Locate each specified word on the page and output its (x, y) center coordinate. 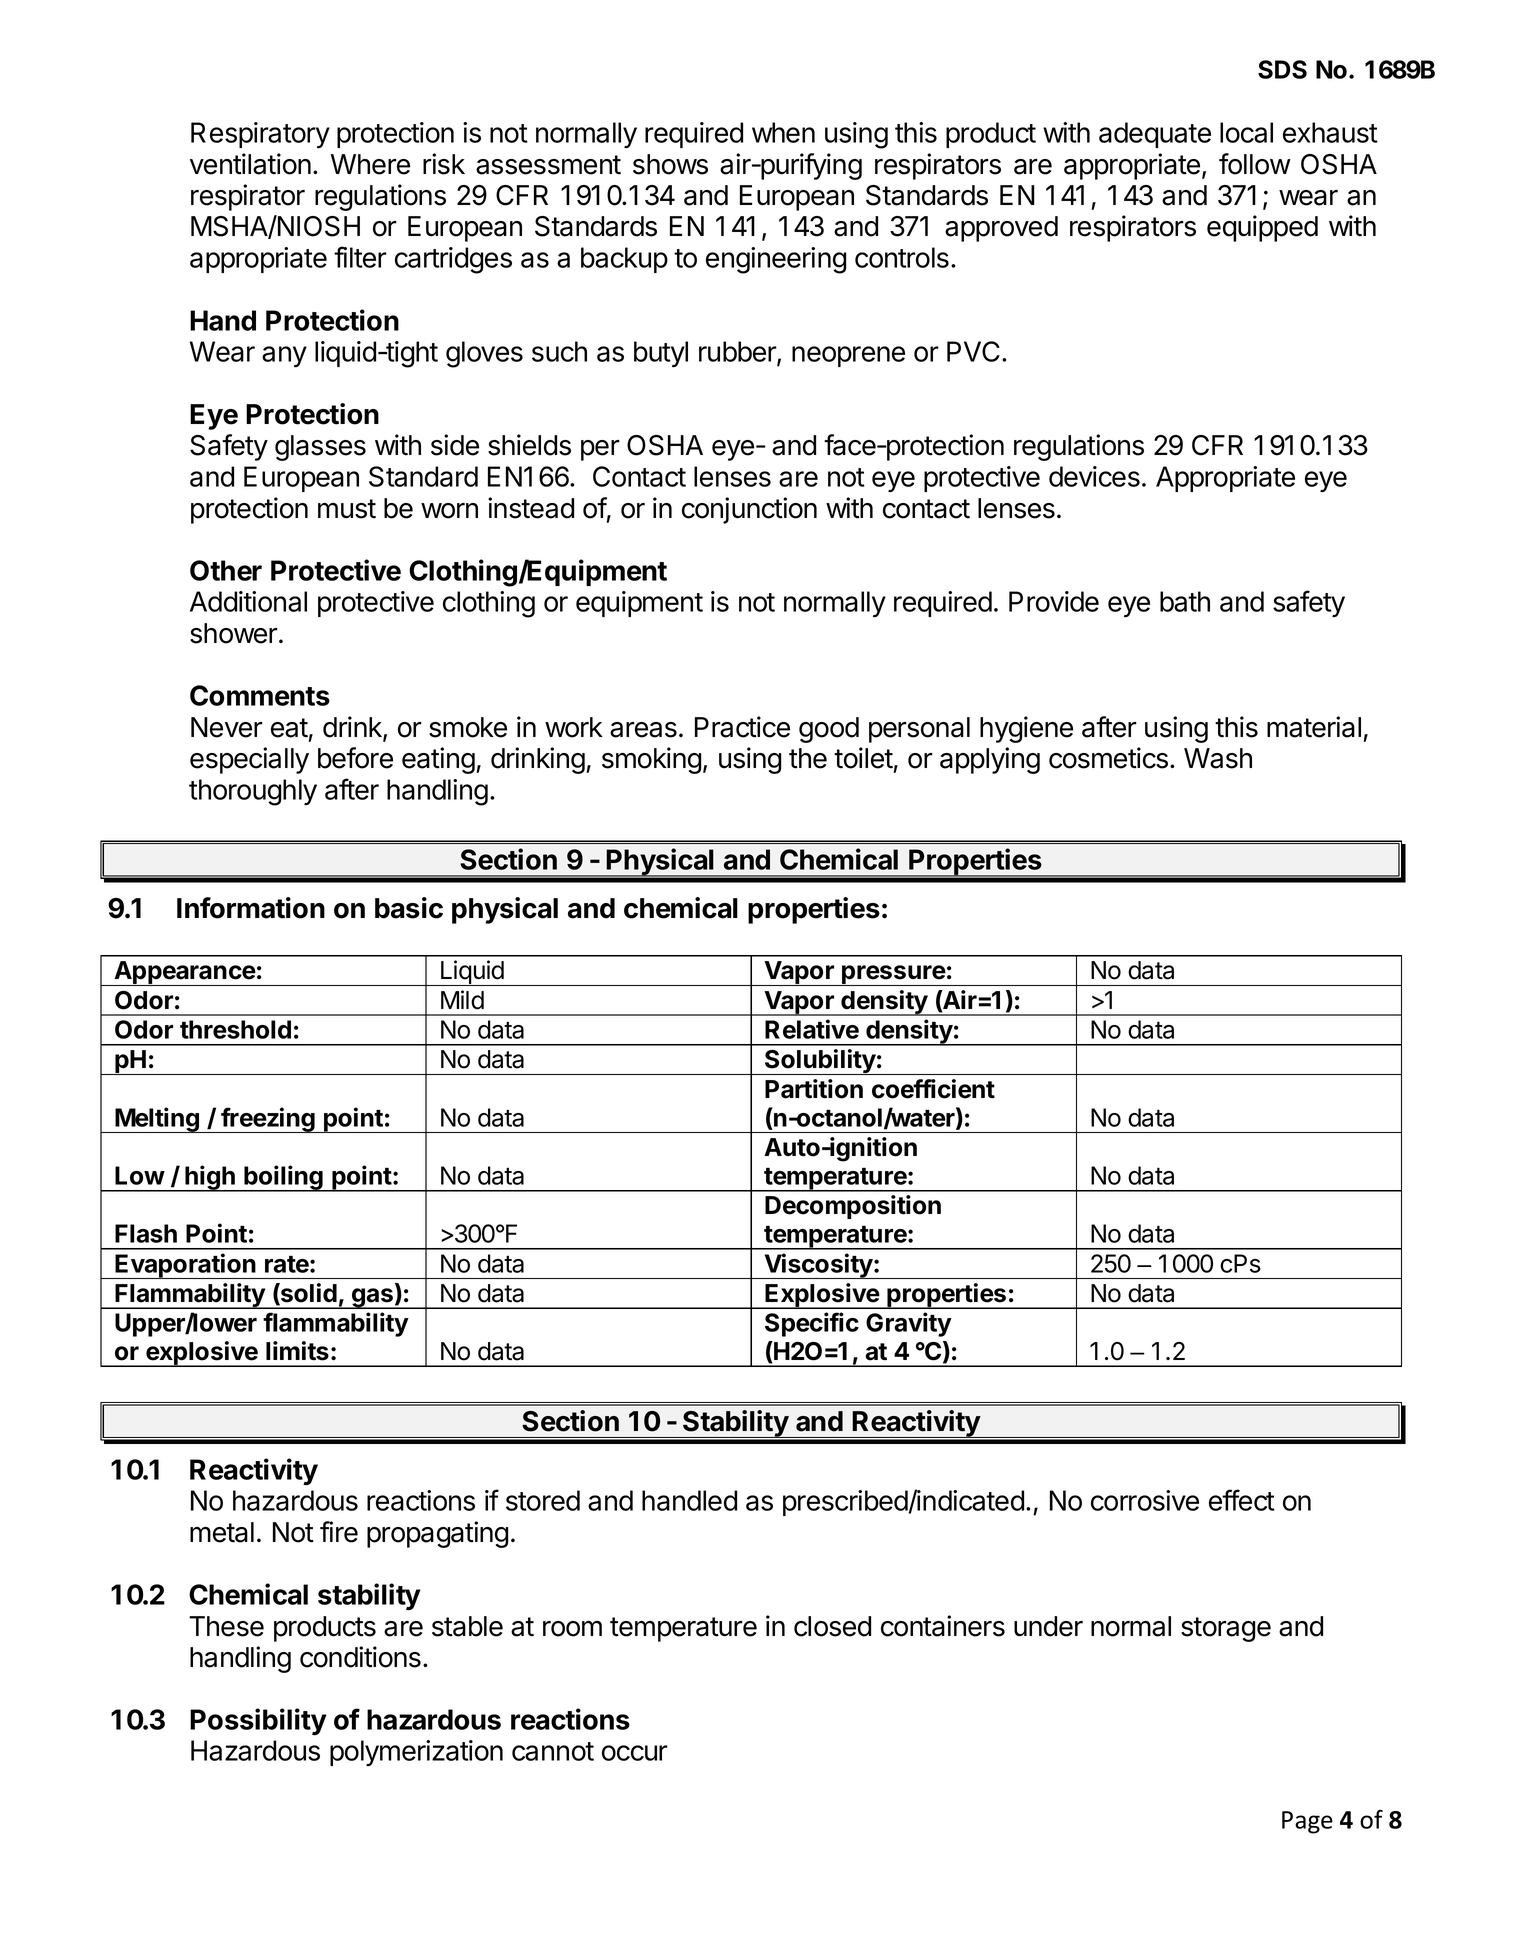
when (783, 132)
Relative (812, 1029)
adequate (1155, 135)
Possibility (258, 1722)
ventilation (250, 164)
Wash (1218, 758)
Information (251, 908)
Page (1307, 1822)
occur (635, 1753)
